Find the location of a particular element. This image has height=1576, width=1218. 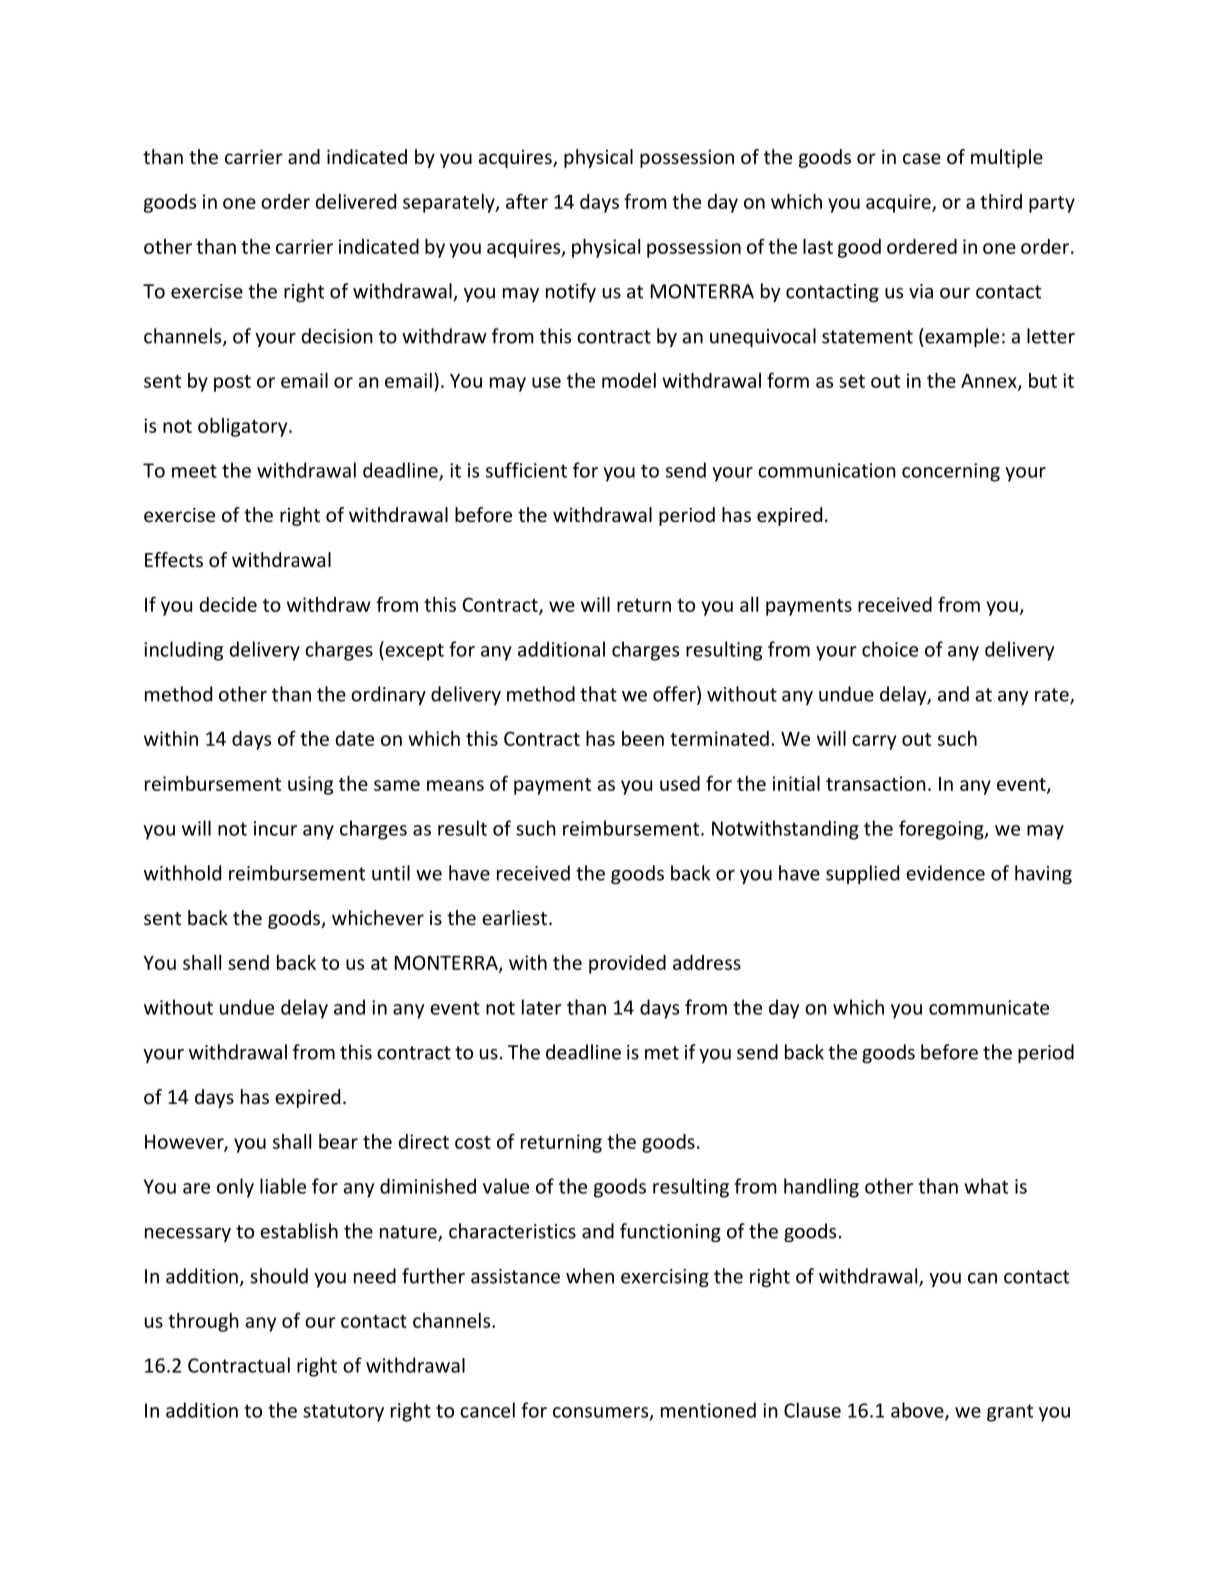

concerning is located at coordinates (951, 472).
